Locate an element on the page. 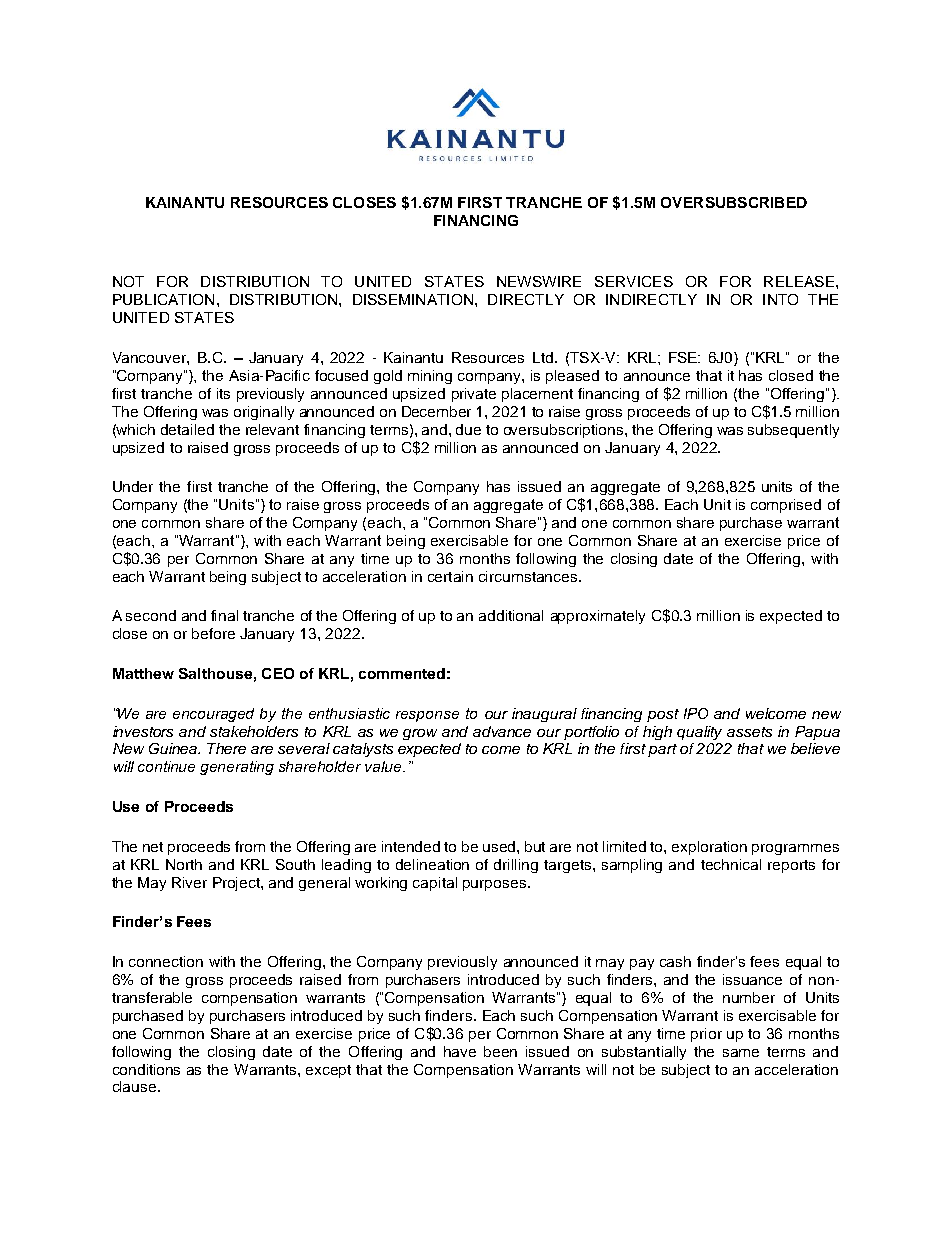 This page has height=1233, width=952. OVERSUBSCRIBED is located at coordinates (734, 202).
